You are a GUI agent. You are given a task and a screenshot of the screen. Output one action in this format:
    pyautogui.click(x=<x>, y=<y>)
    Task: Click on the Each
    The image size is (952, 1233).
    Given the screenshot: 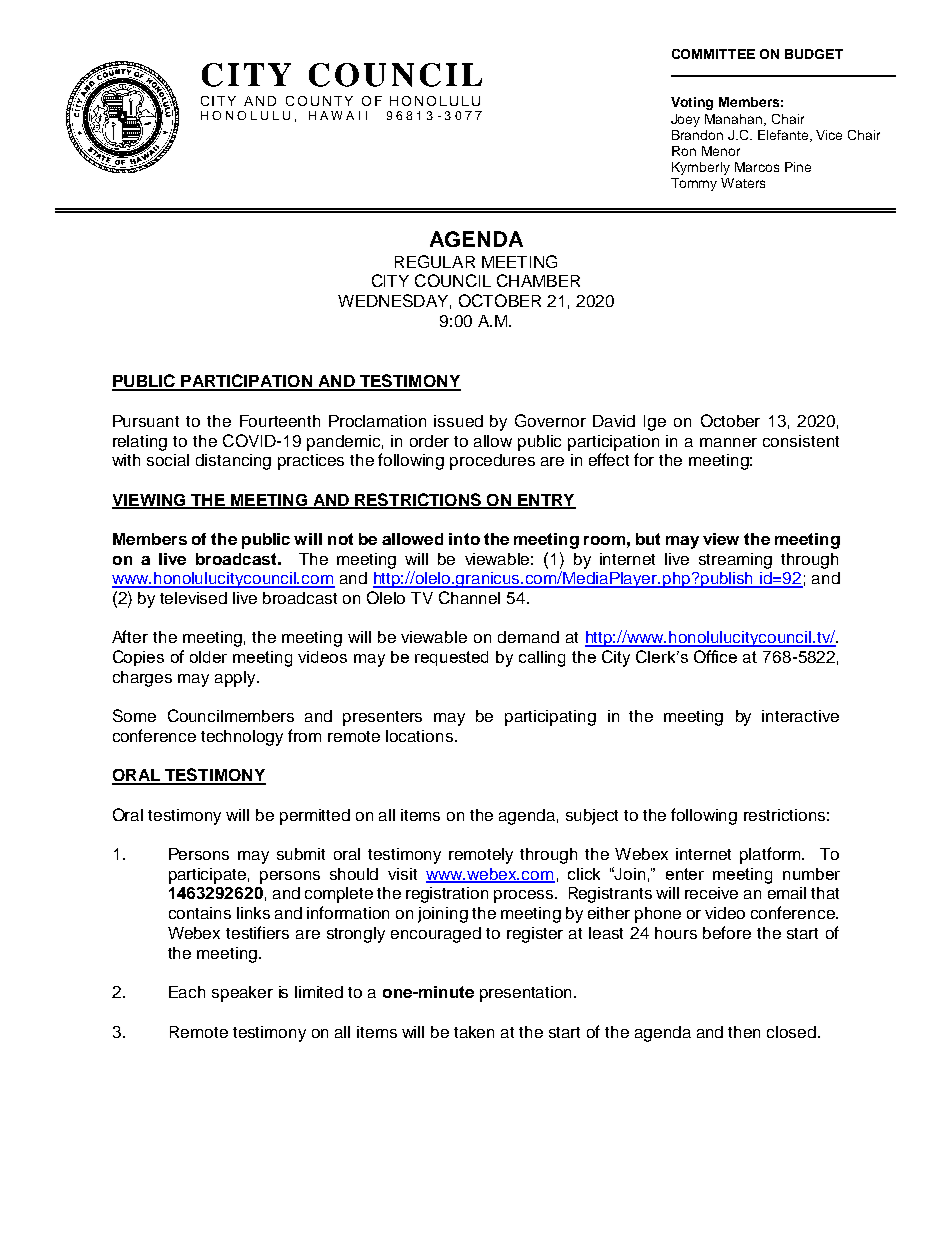 What is the action you would take?
    pyautogui.click(x=187, y=992)
